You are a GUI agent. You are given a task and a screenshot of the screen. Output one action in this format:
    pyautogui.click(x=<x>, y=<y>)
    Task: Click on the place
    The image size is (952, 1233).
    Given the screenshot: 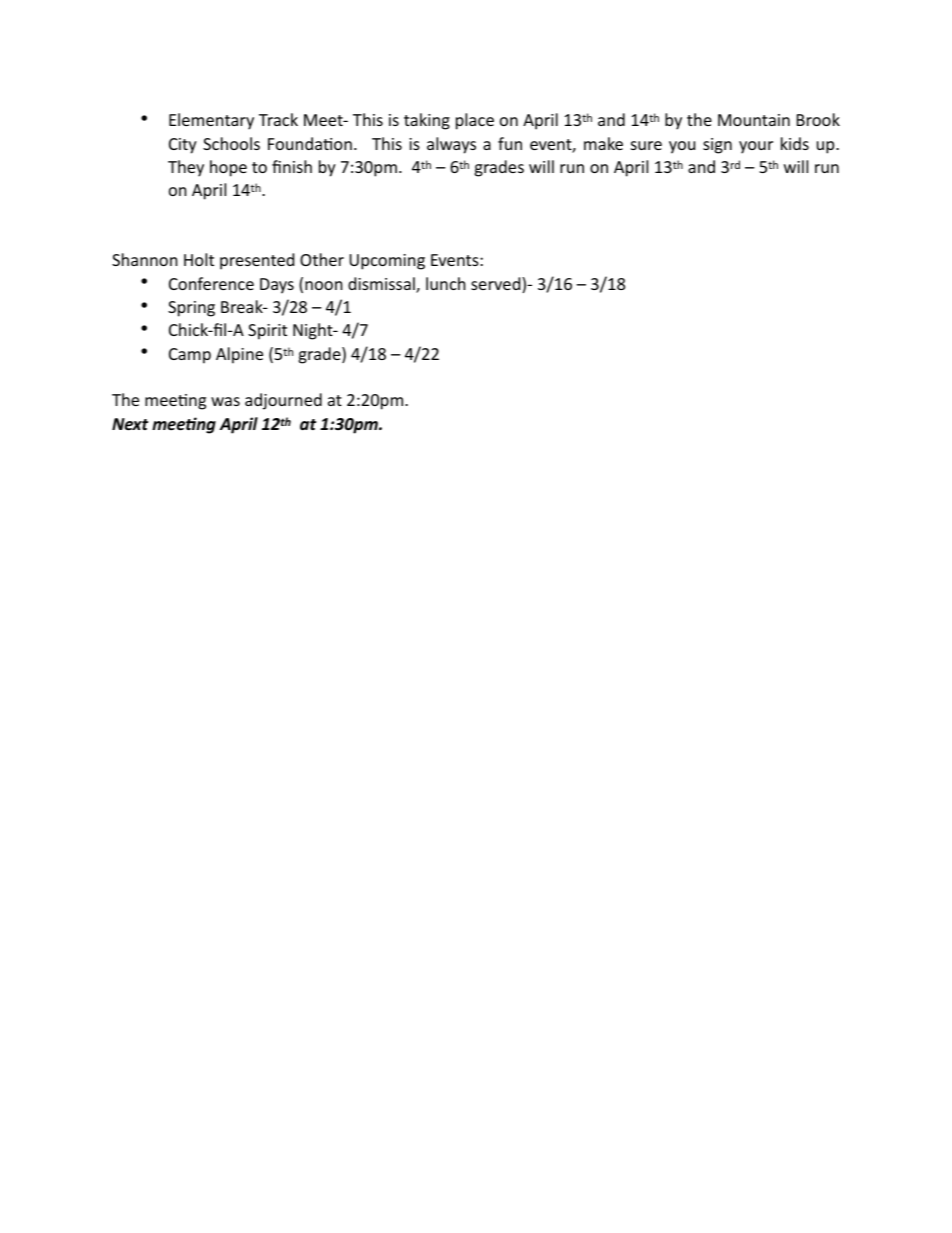 What is the action you would take?
    pyautogui.click(x=475, y=121)
